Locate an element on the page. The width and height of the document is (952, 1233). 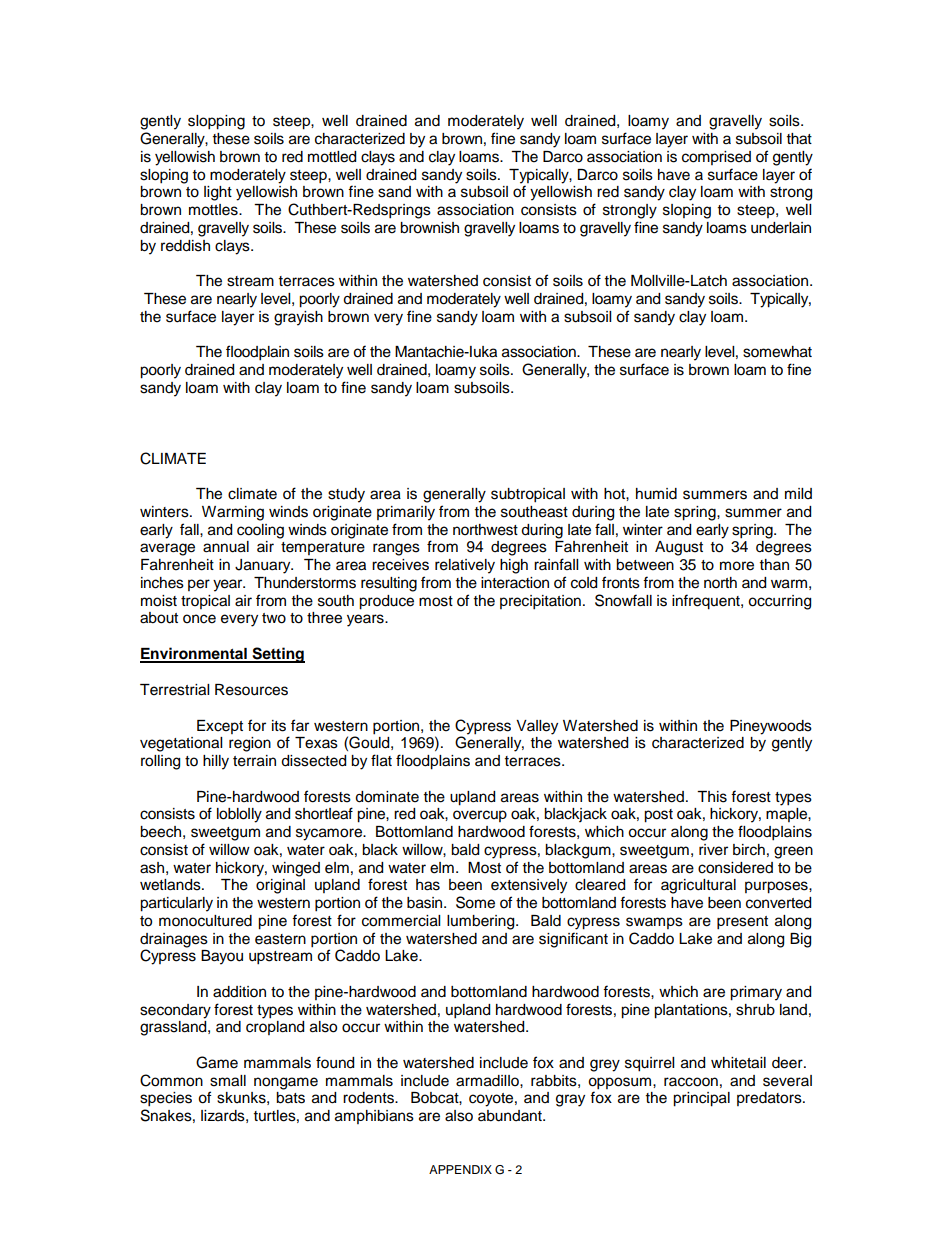
primarily is located at coordinates (406, 513).
